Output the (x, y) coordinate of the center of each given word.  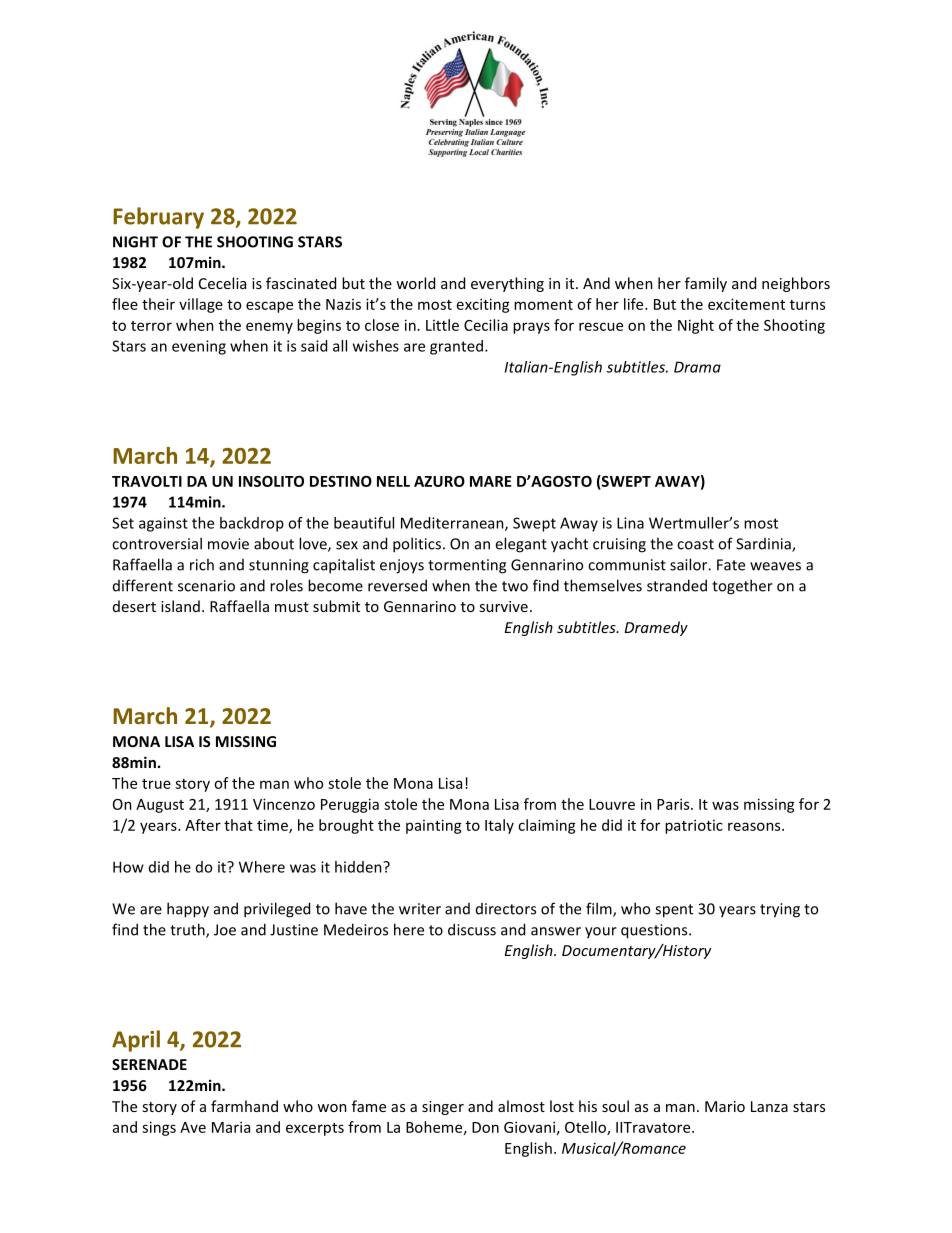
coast (695, 544)
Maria (231, 1127)
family (706, 284)
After (203, 825)
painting (434, 826)
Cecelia (222, 283)
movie (228, 544)
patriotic (694, 826)
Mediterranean (453, 524)
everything (507, 284)
